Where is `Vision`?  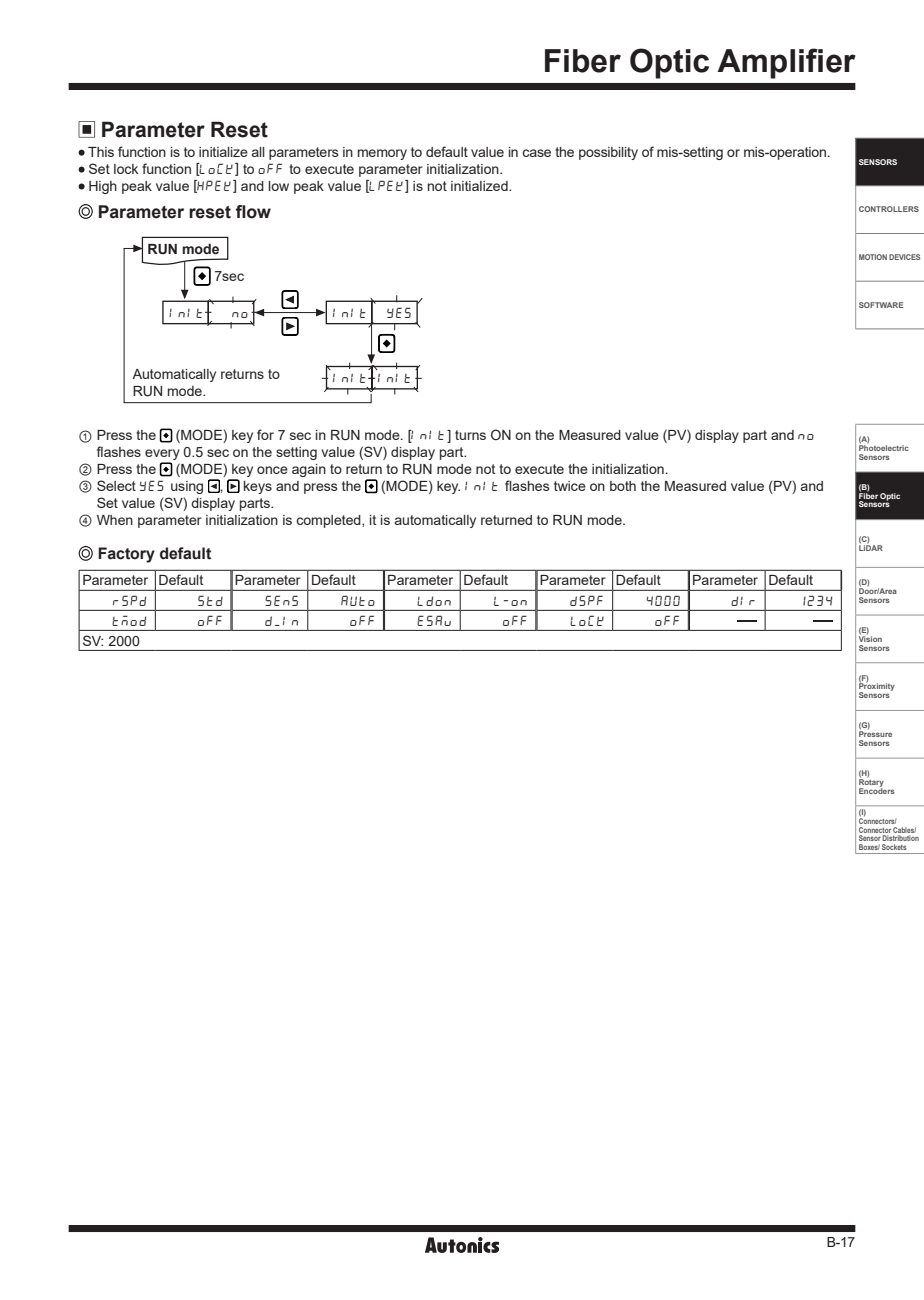
Vision is located at coordinates (870, 638).
